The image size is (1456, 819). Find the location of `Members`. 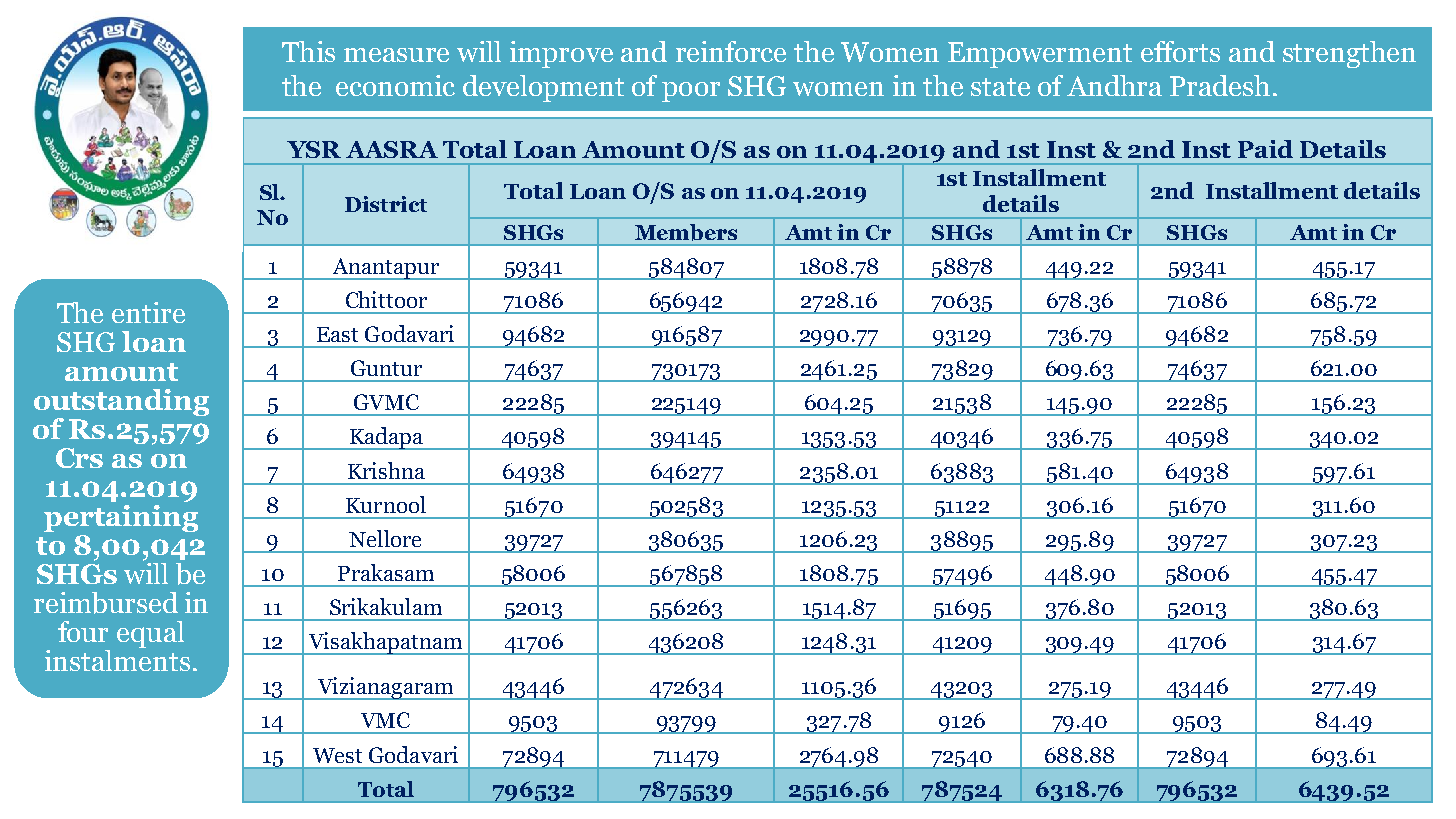

Members is located at coordinates (686, 232).
